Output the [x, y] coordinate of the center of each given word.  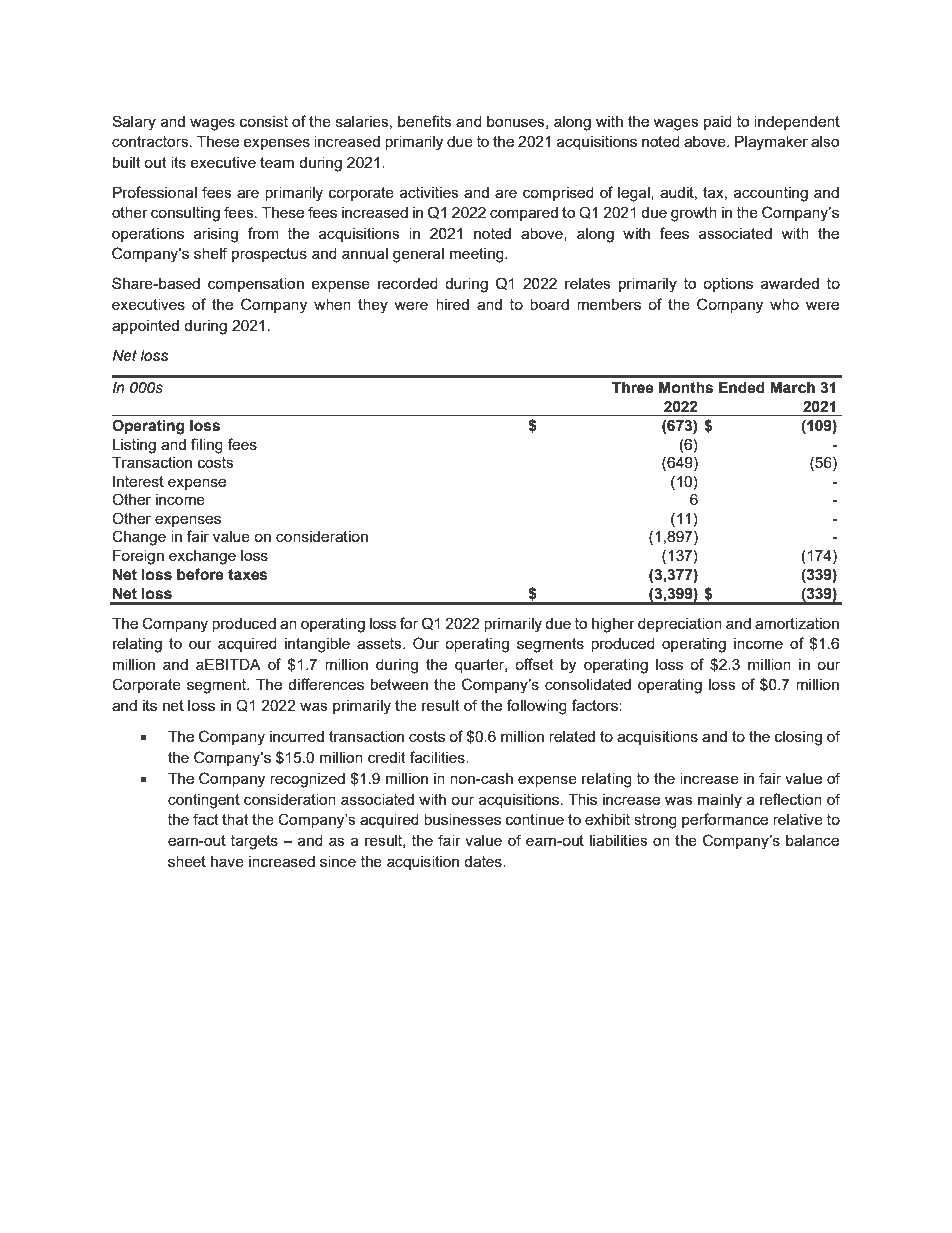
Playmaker [771, 143]
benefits [425, 121]
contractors [151, 141]
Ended [742, 388]
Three [633, 388]
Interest [138, 481]
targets [254, 842]
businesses [462, 819]
